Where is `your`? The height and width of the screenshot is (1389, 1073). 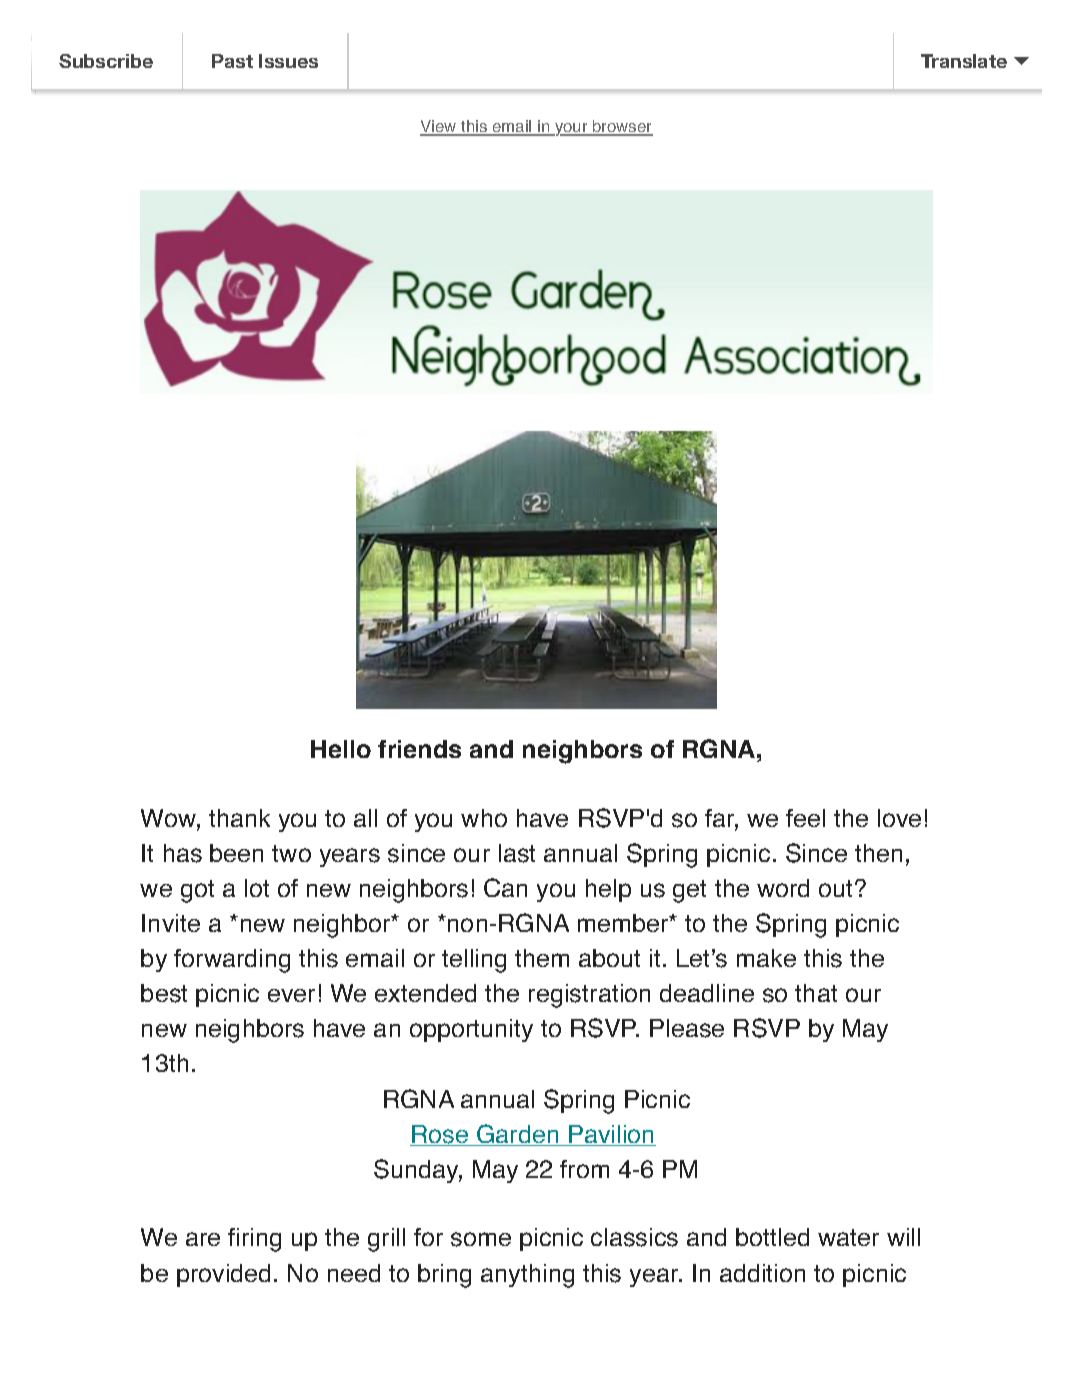
your is located at coordinates (571, 129).
